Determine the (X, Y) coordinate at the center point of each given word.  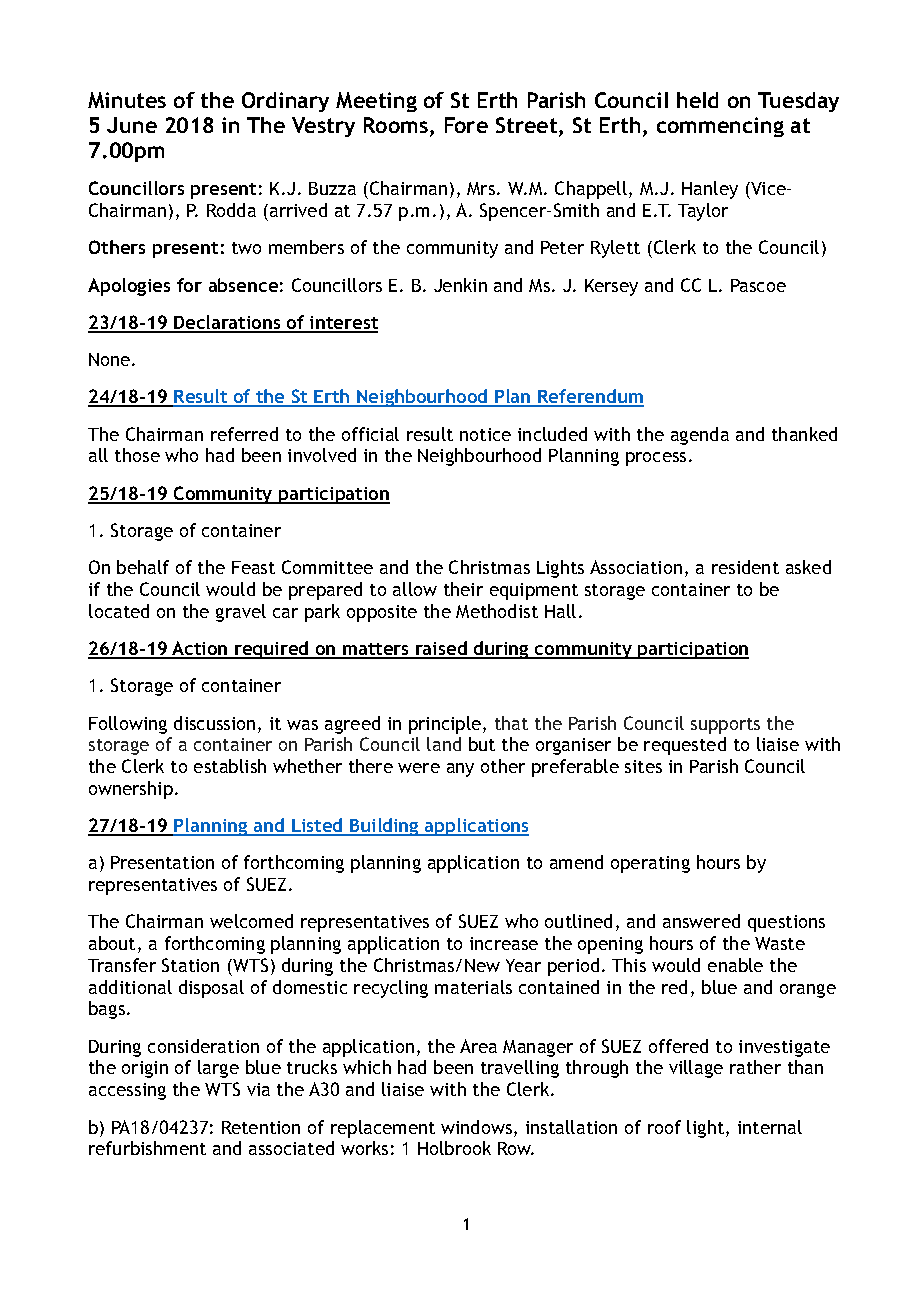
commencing (720, 127)
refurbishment (147, 1148)
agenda (700, 436)
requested (685, 746)
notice (485, 434)
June (132, 125)
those (137, 455)
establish (230, 766)
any (460, 770)
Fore (466, 125)
